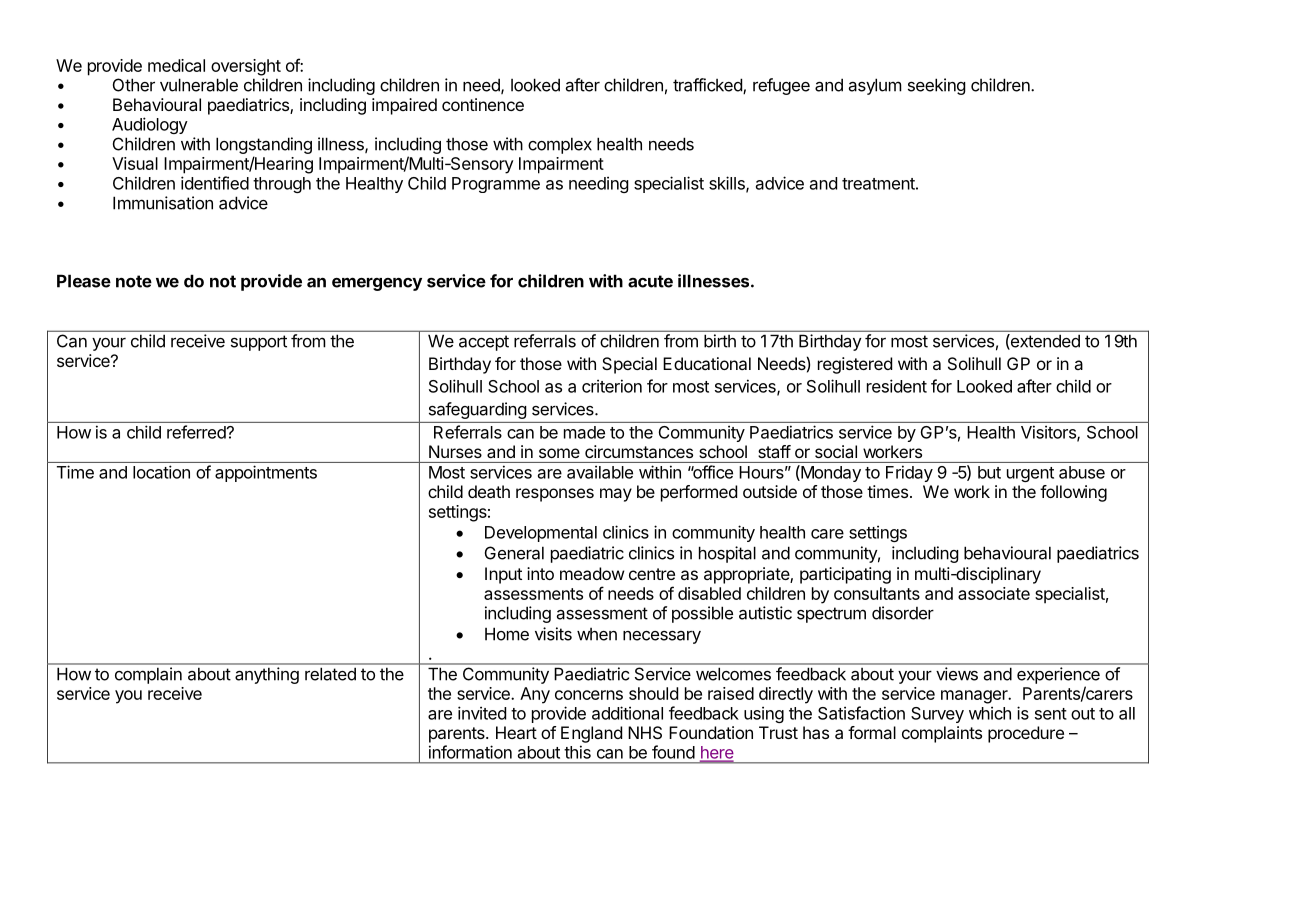 The image size is (1308, 924). I want to click on resident, so click(897, 386).
